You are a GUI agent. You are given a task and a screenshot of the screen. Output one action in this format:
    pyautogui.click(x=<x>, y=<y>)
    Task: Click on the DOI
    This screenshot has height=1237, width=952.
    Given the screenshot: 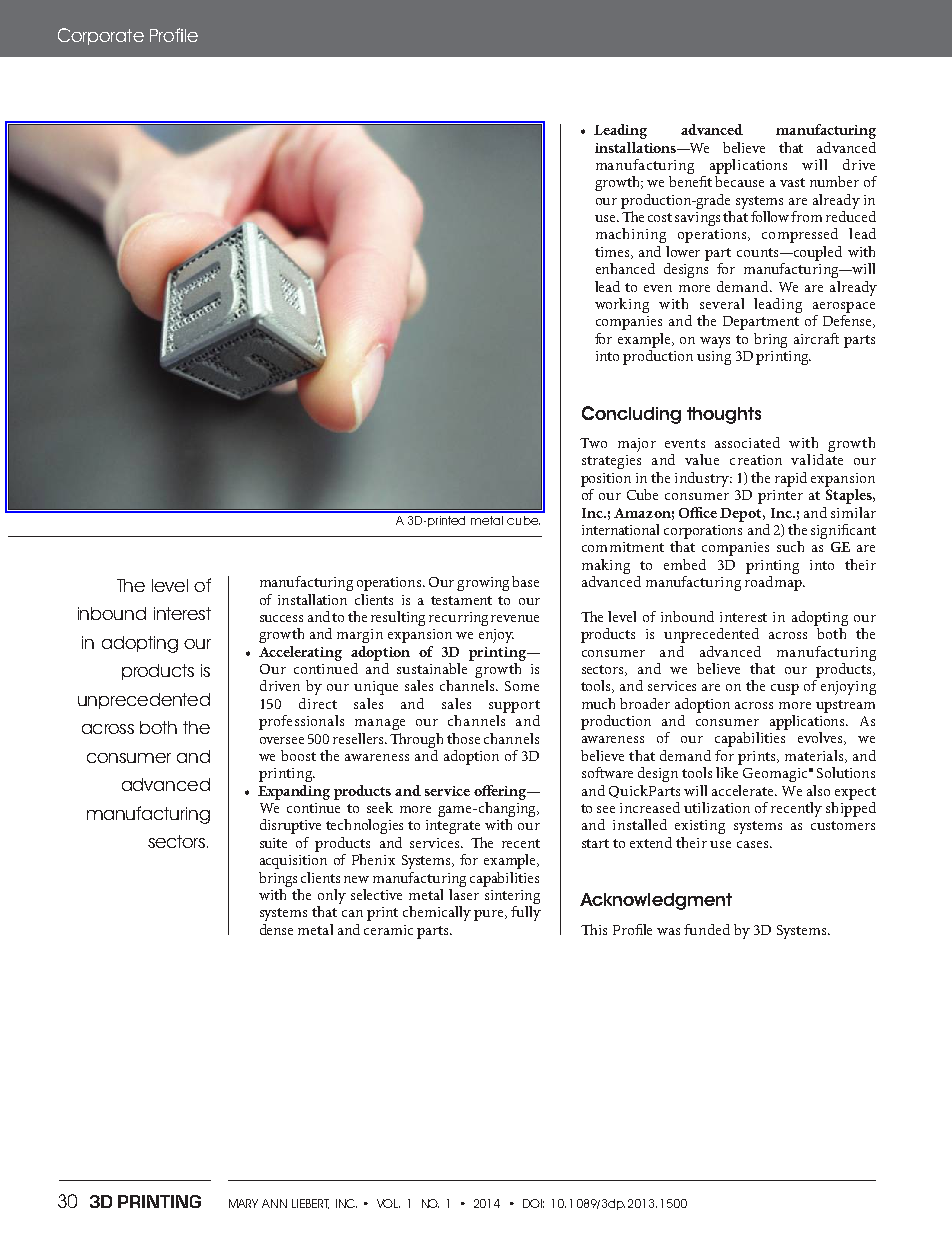 What is the action you would take?
    pyautogui.click(x=533, y=1203)
